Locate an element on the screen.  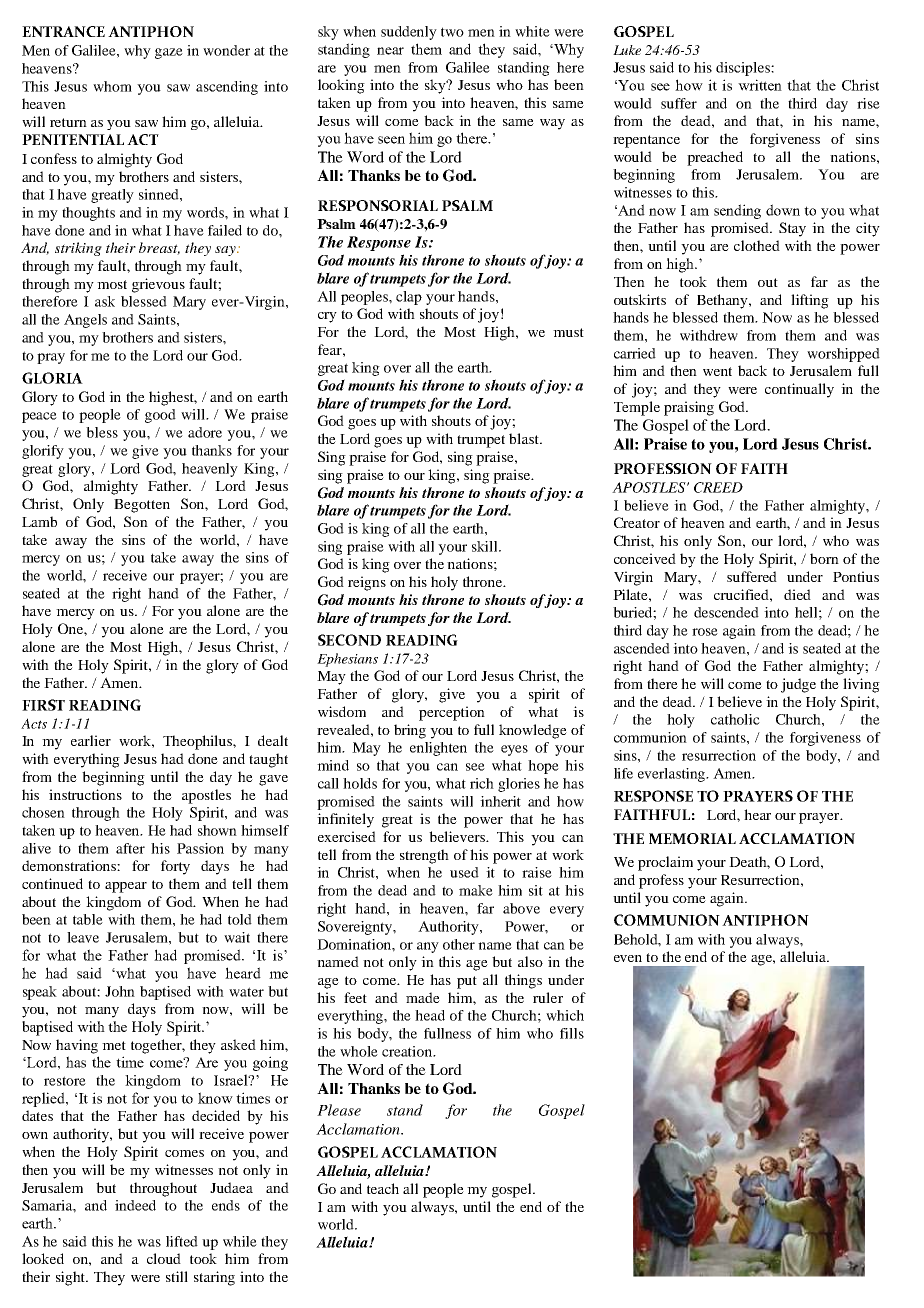
Angels is located at coordinates (85, 321).
